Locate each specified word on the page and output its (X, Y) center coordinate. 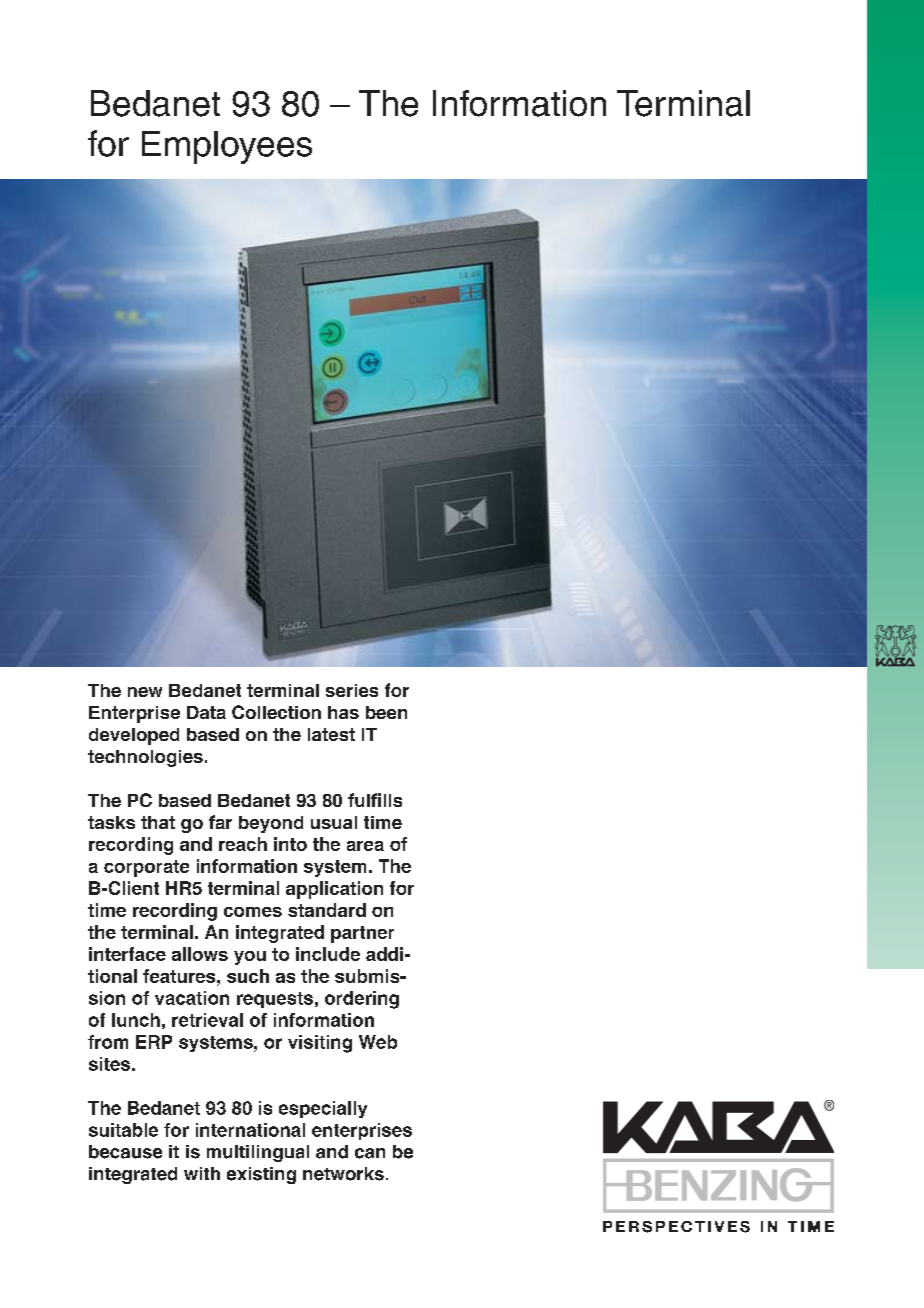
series (352, 690)
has (343, 712)
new (145, 692)
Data (206, 712)
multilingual (258, 1153)
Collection (276, 712)
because (125, 1152)
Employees (227, 147)
